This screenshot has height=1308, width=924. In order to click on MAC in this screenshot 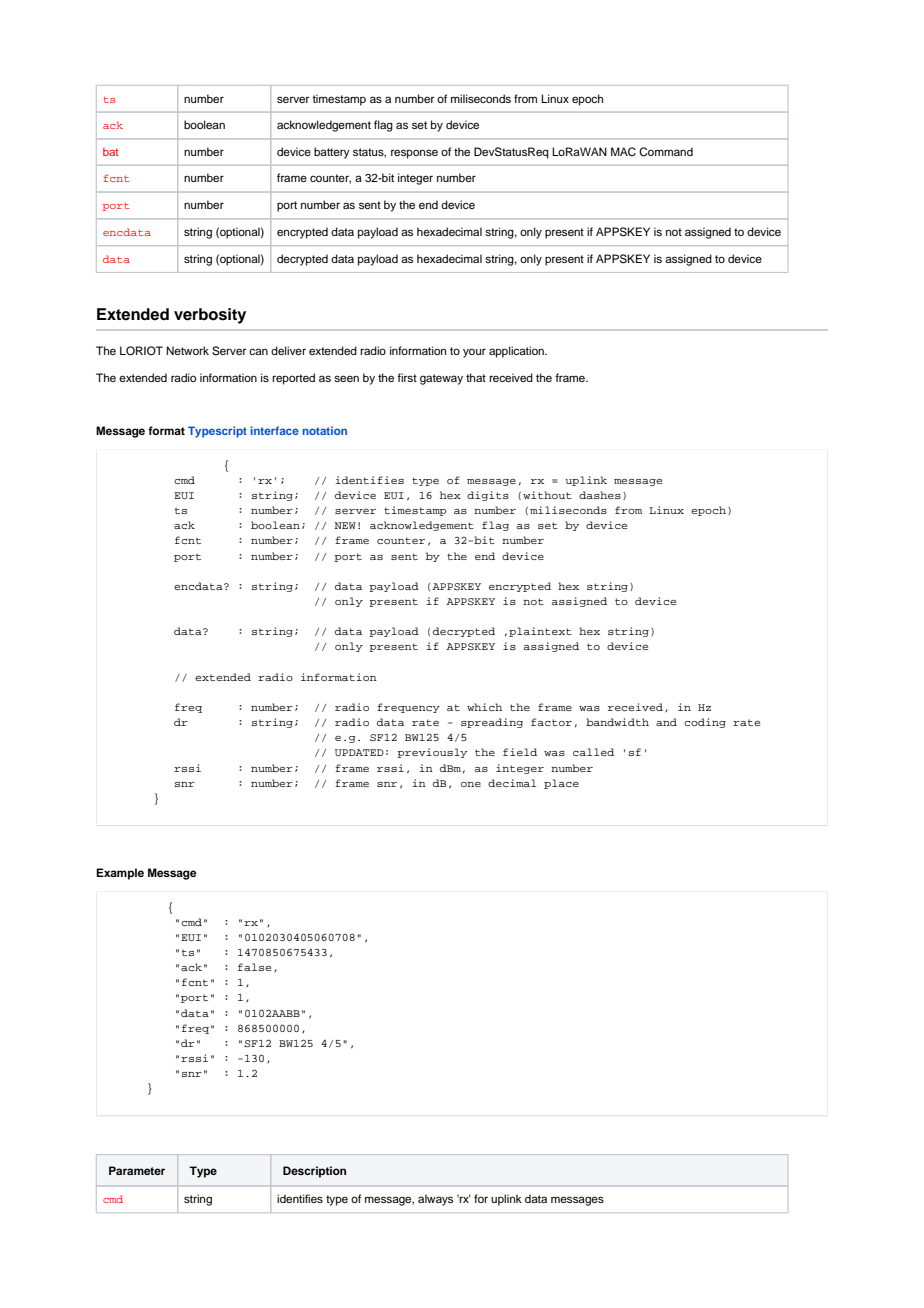, I will do `click(623, 152)`.
